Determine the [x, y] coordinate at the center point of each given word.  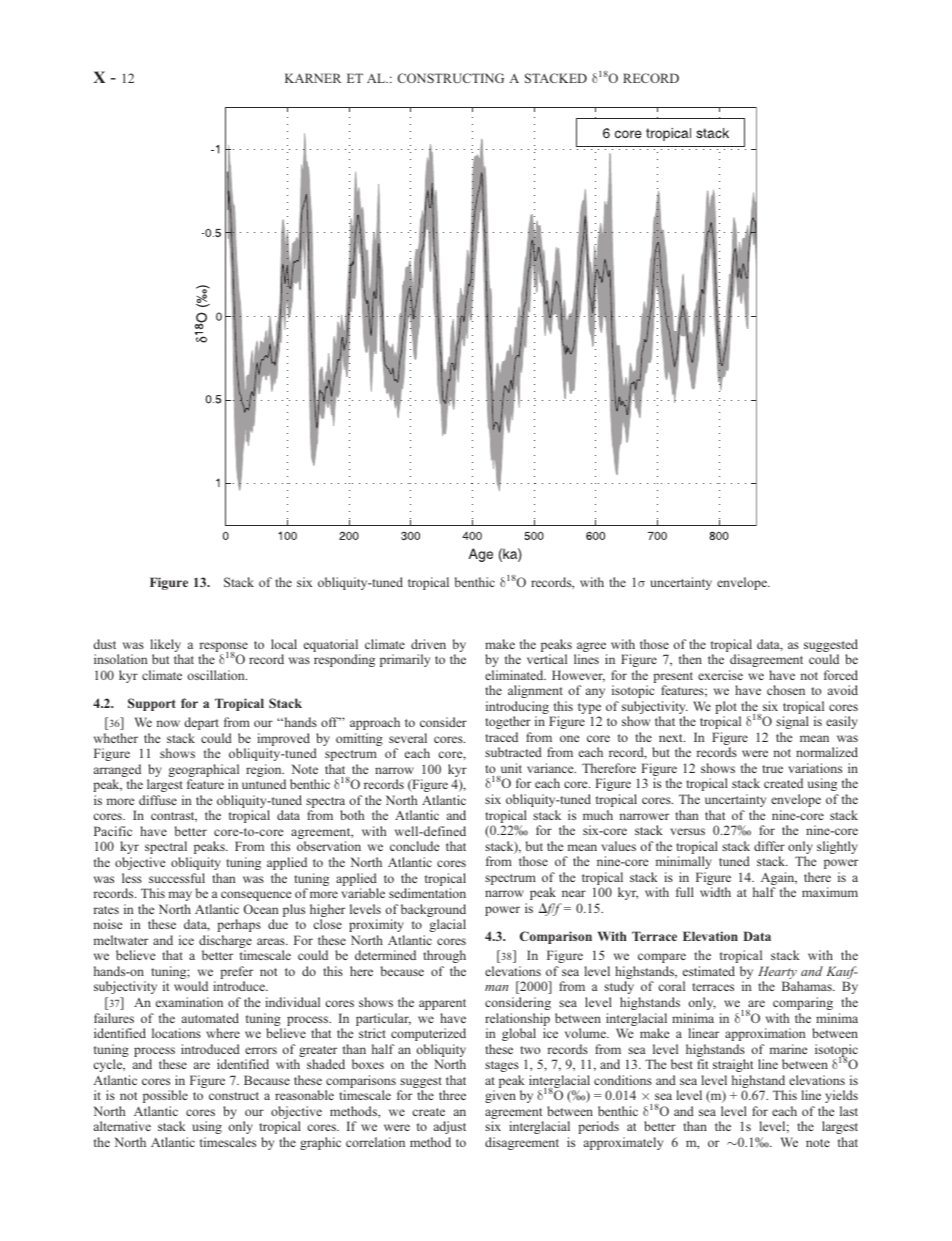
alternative [122, 1126]
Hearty [778, 974]
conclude [414, 846]
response [224, 648]
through [444, 956]
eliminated [515, 675]
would [191, 986]
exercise [720, 675]
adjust [450, 1127]
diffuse [158, 800]
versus [687, 831]
